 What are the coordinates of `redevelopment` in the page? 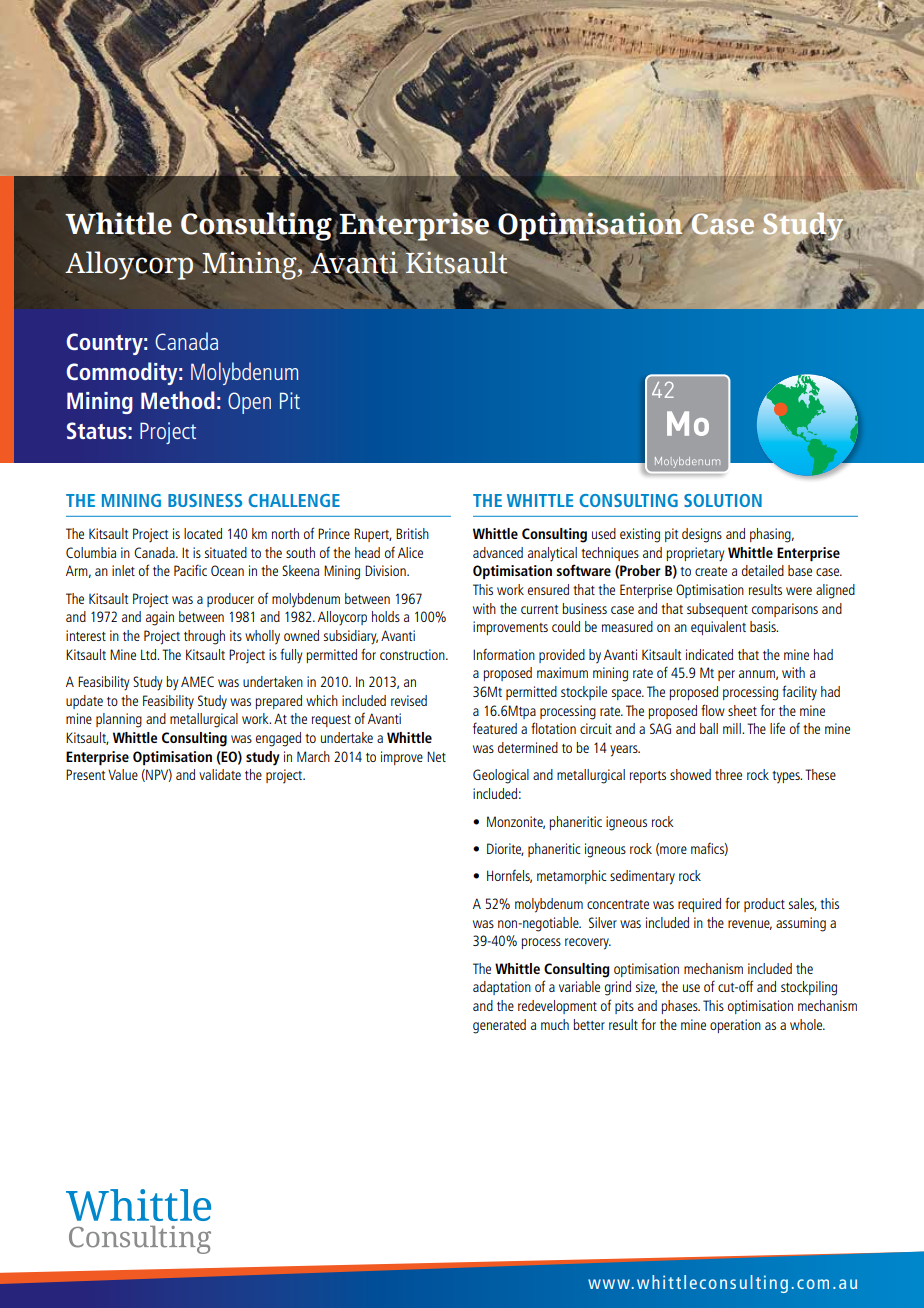 It's located at (557, 1007).
